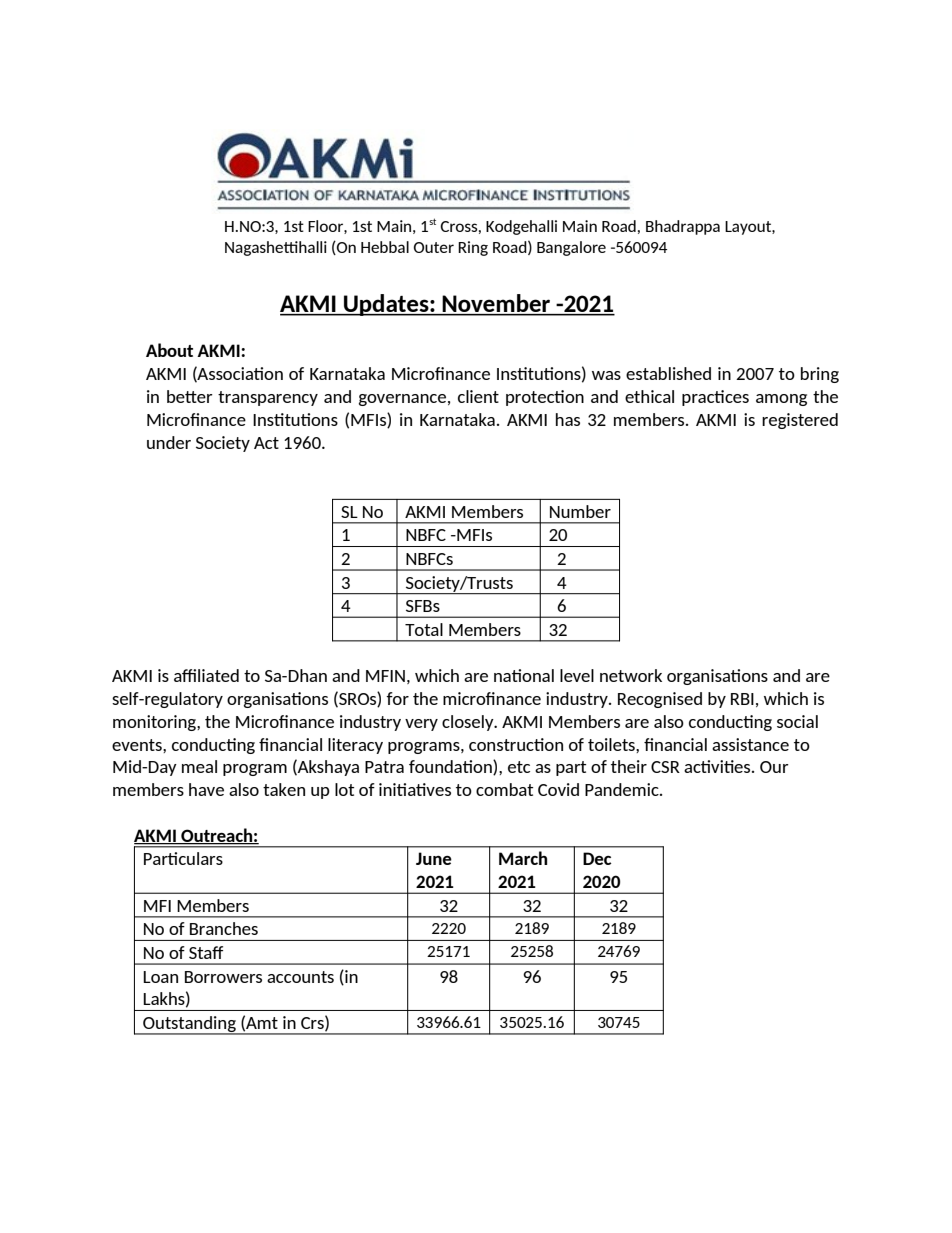 Image resolution: width=952 pixels, height=1233 pixels. Describe the element at coordinates (169, 350) in the page. I see `About` at that location.
